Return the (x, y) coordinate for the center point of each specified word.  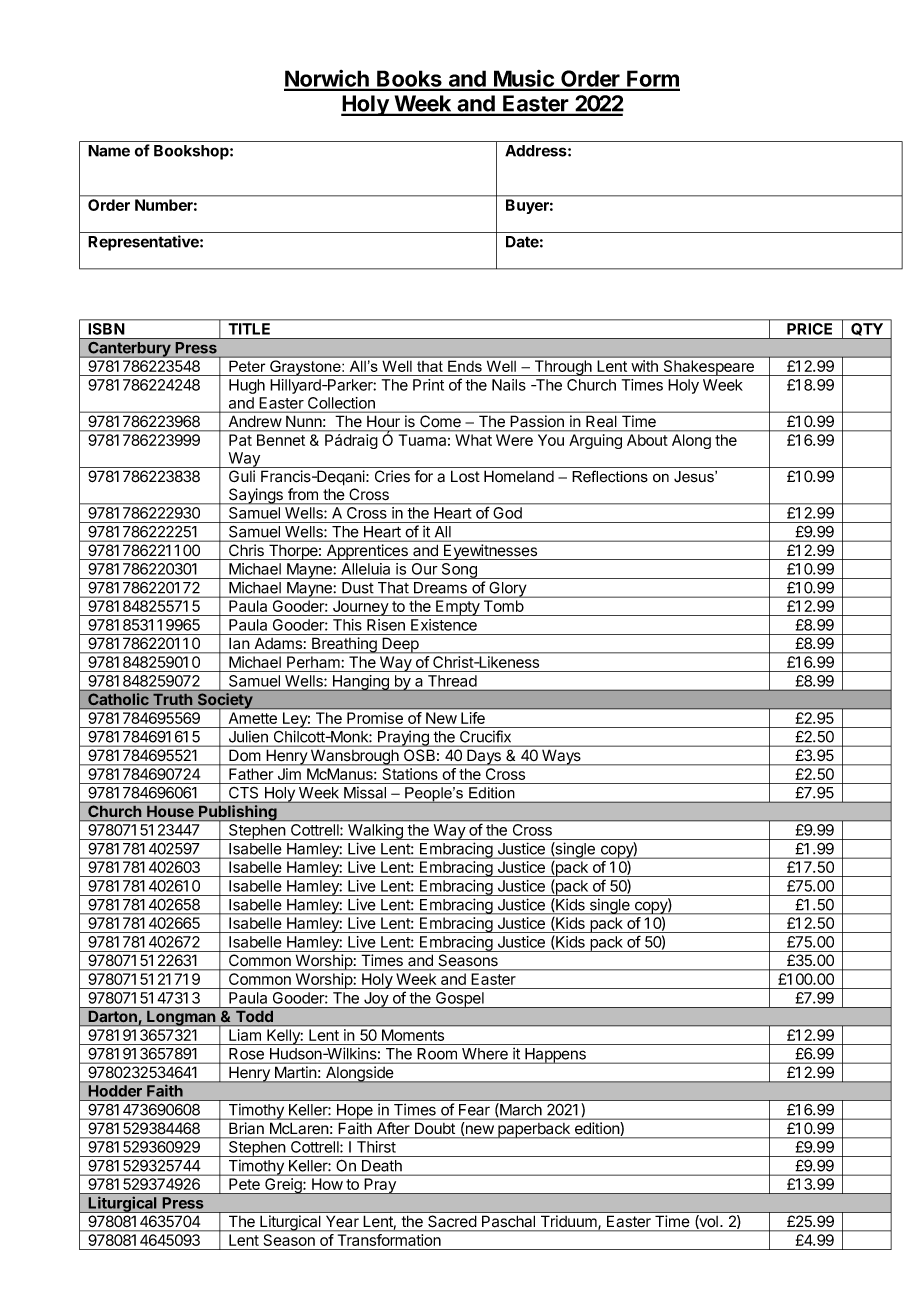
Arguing (595, 441)
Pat (240, 440)
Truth (173, 699)
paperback (534, 1130)
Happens (555, 1056)
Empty (458, 608)
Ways (561, 757)
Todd (254, 1016)
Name (109, 151)
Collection (341, 403)
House (170, 811)
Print (428, 385)
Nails (509, 385)
